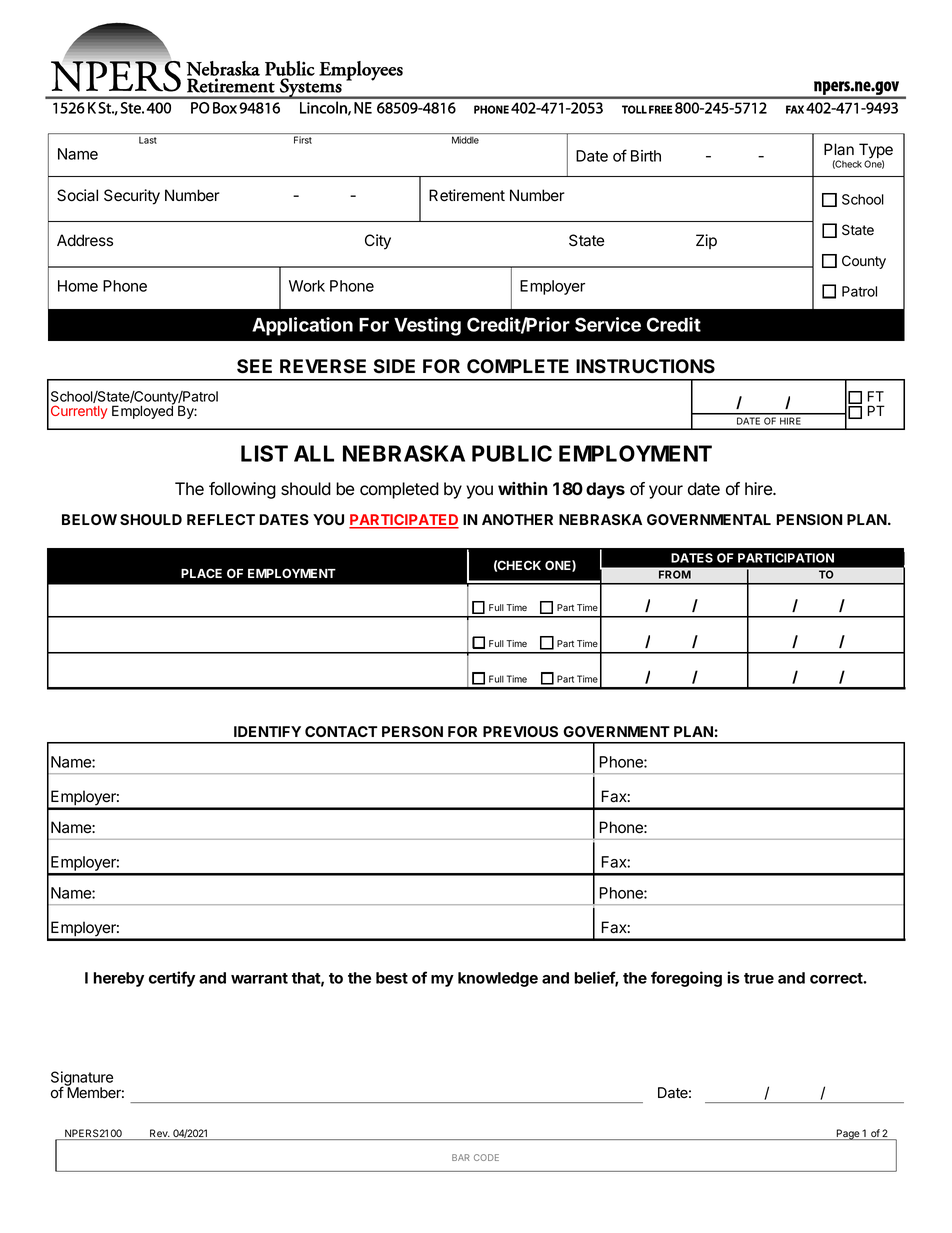  What do you see at coordinates (809, 519) in the page?
I see `PENSION` at bounding box center [809, 519].
